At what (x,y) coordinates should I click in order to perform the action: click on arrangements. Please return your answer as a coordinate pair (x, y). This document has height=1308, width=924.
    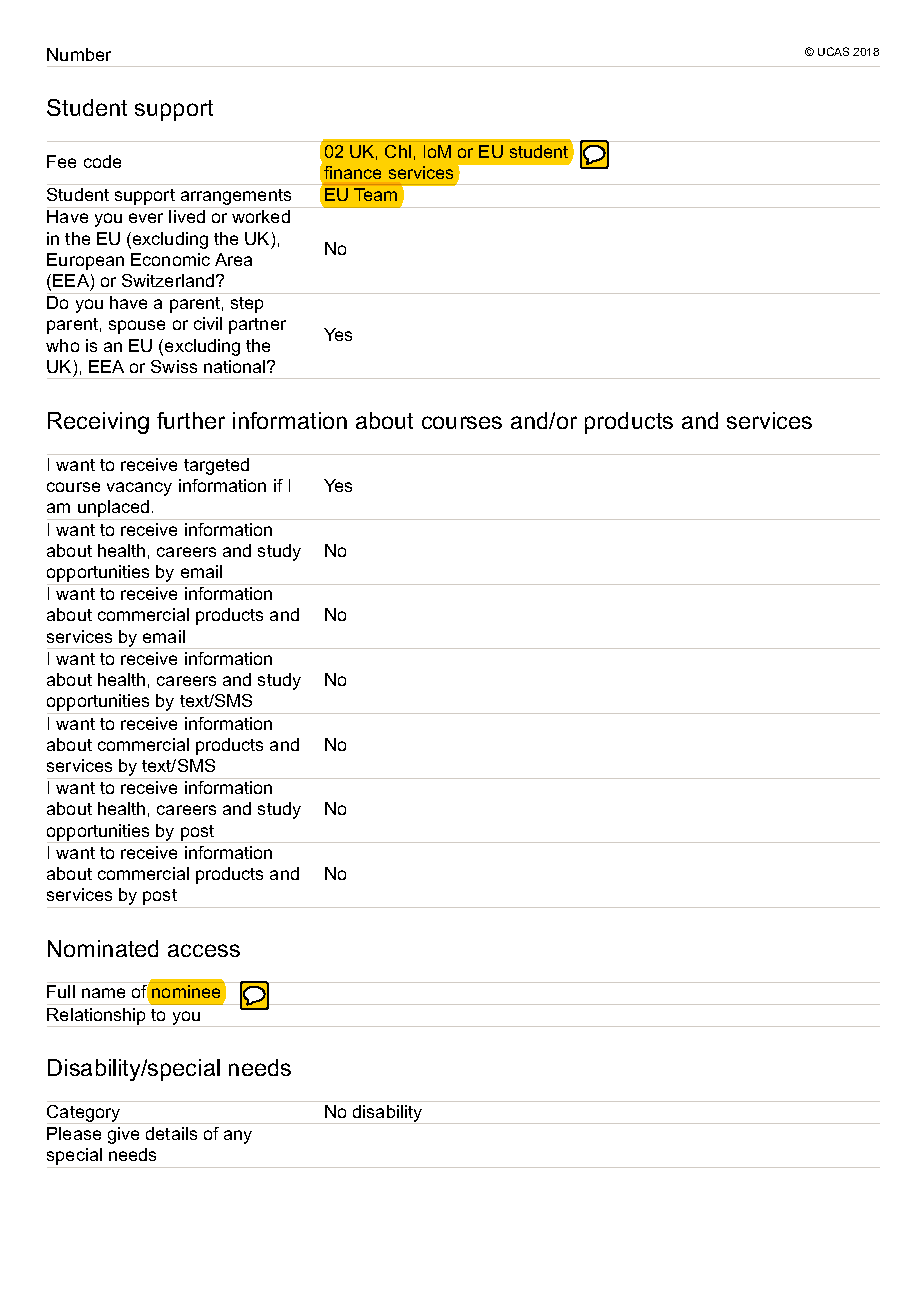
    Looking at the image, I should click on (236, 198).
